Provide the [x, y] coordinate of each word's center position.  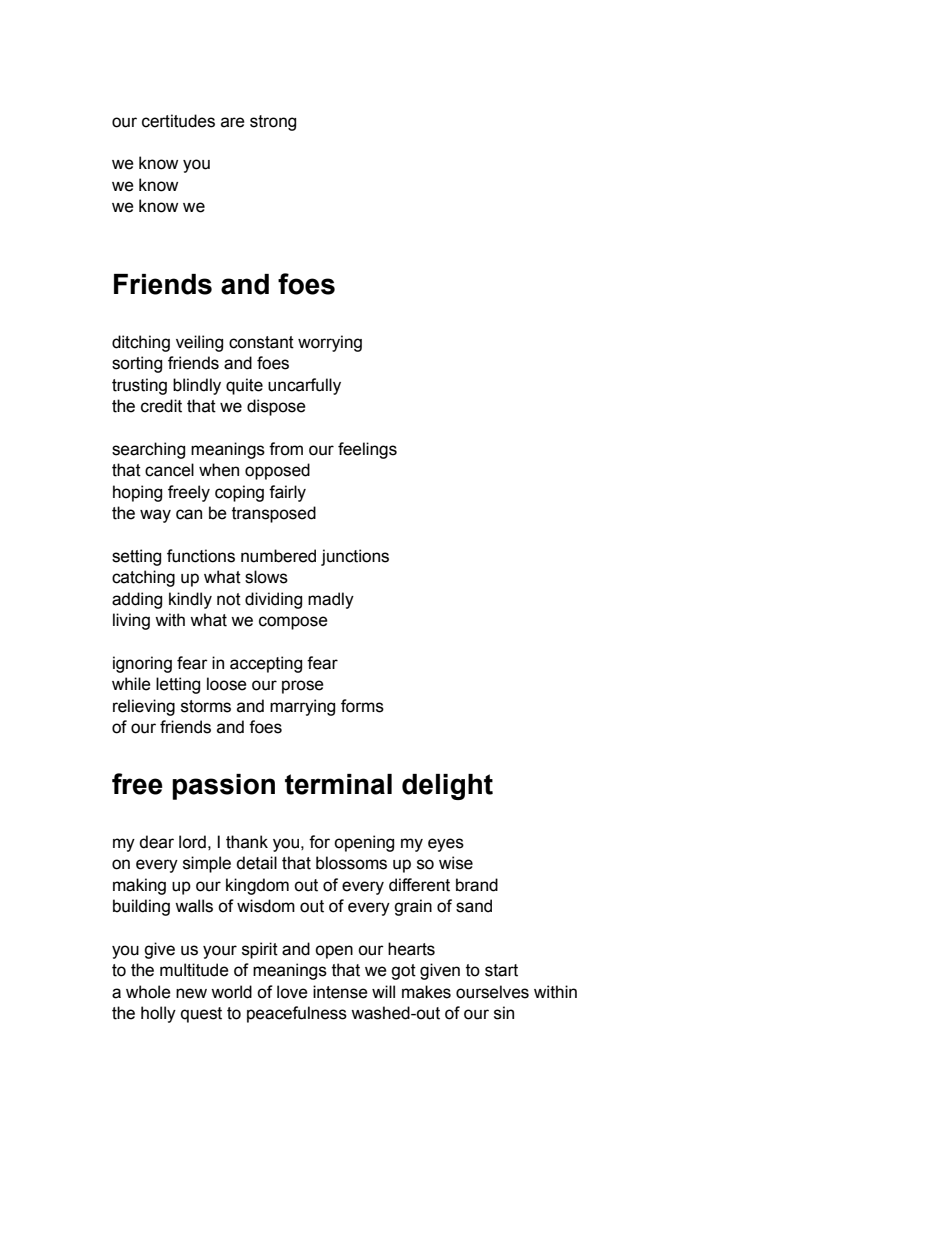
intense [340, 992]
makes [426, 992]
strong [273, 123]
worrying [330, 343]
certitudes [178, 121]
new [191, 993]
